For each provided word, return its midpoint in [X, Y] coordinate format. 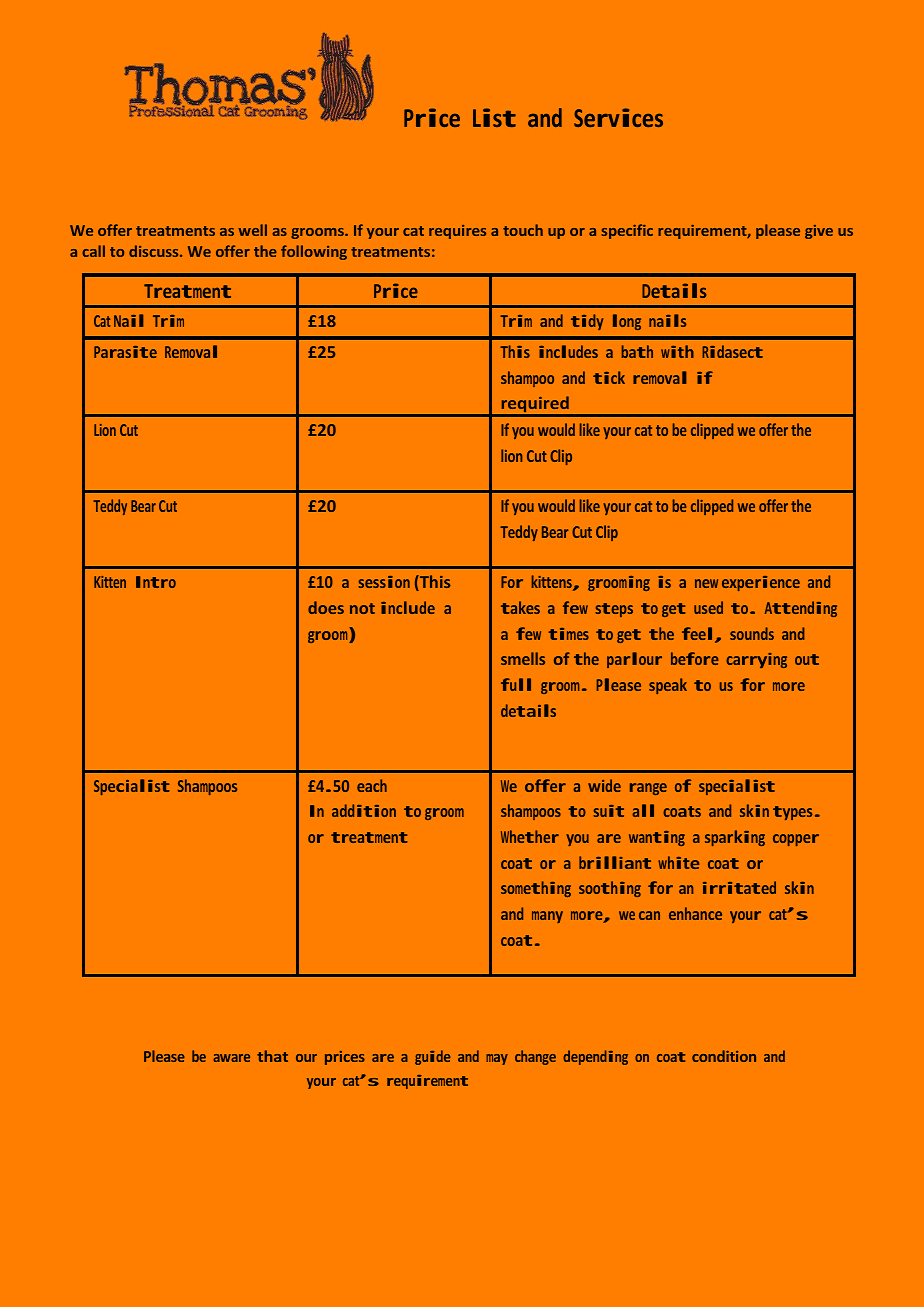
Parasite [125, 352]
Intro [156, 582]
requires [457, 232]
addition [364, 810]
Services [618, 117]
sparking [735, 838]
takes [520, 607]
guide [432, 1057]
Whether [530, 836]
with [677, 351]
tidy [587, 322]
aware [231, 1058]
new [706, 583]
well [252, 230]
